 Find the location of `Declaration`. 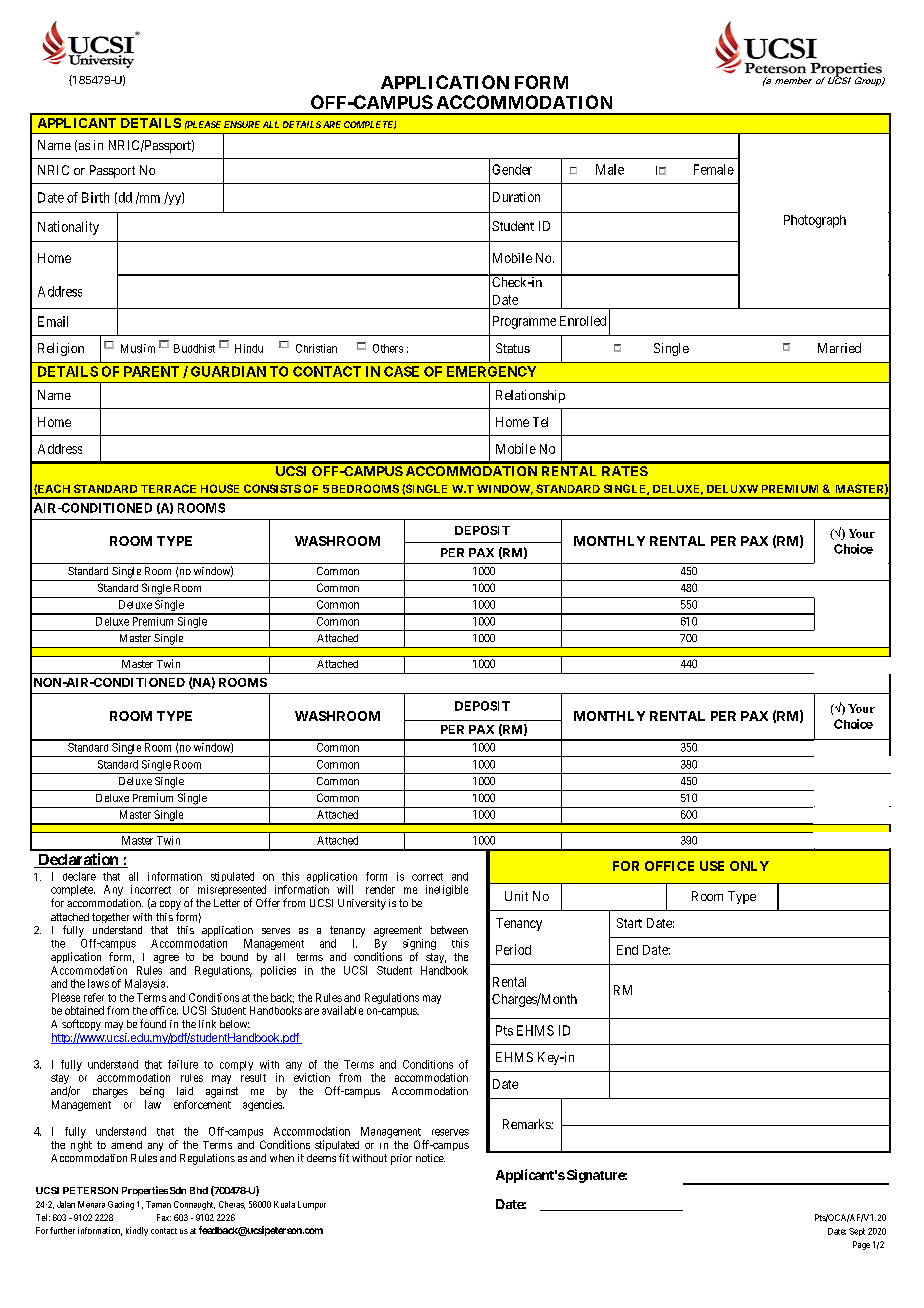

Declaration is located at coordinates (78, 860).
